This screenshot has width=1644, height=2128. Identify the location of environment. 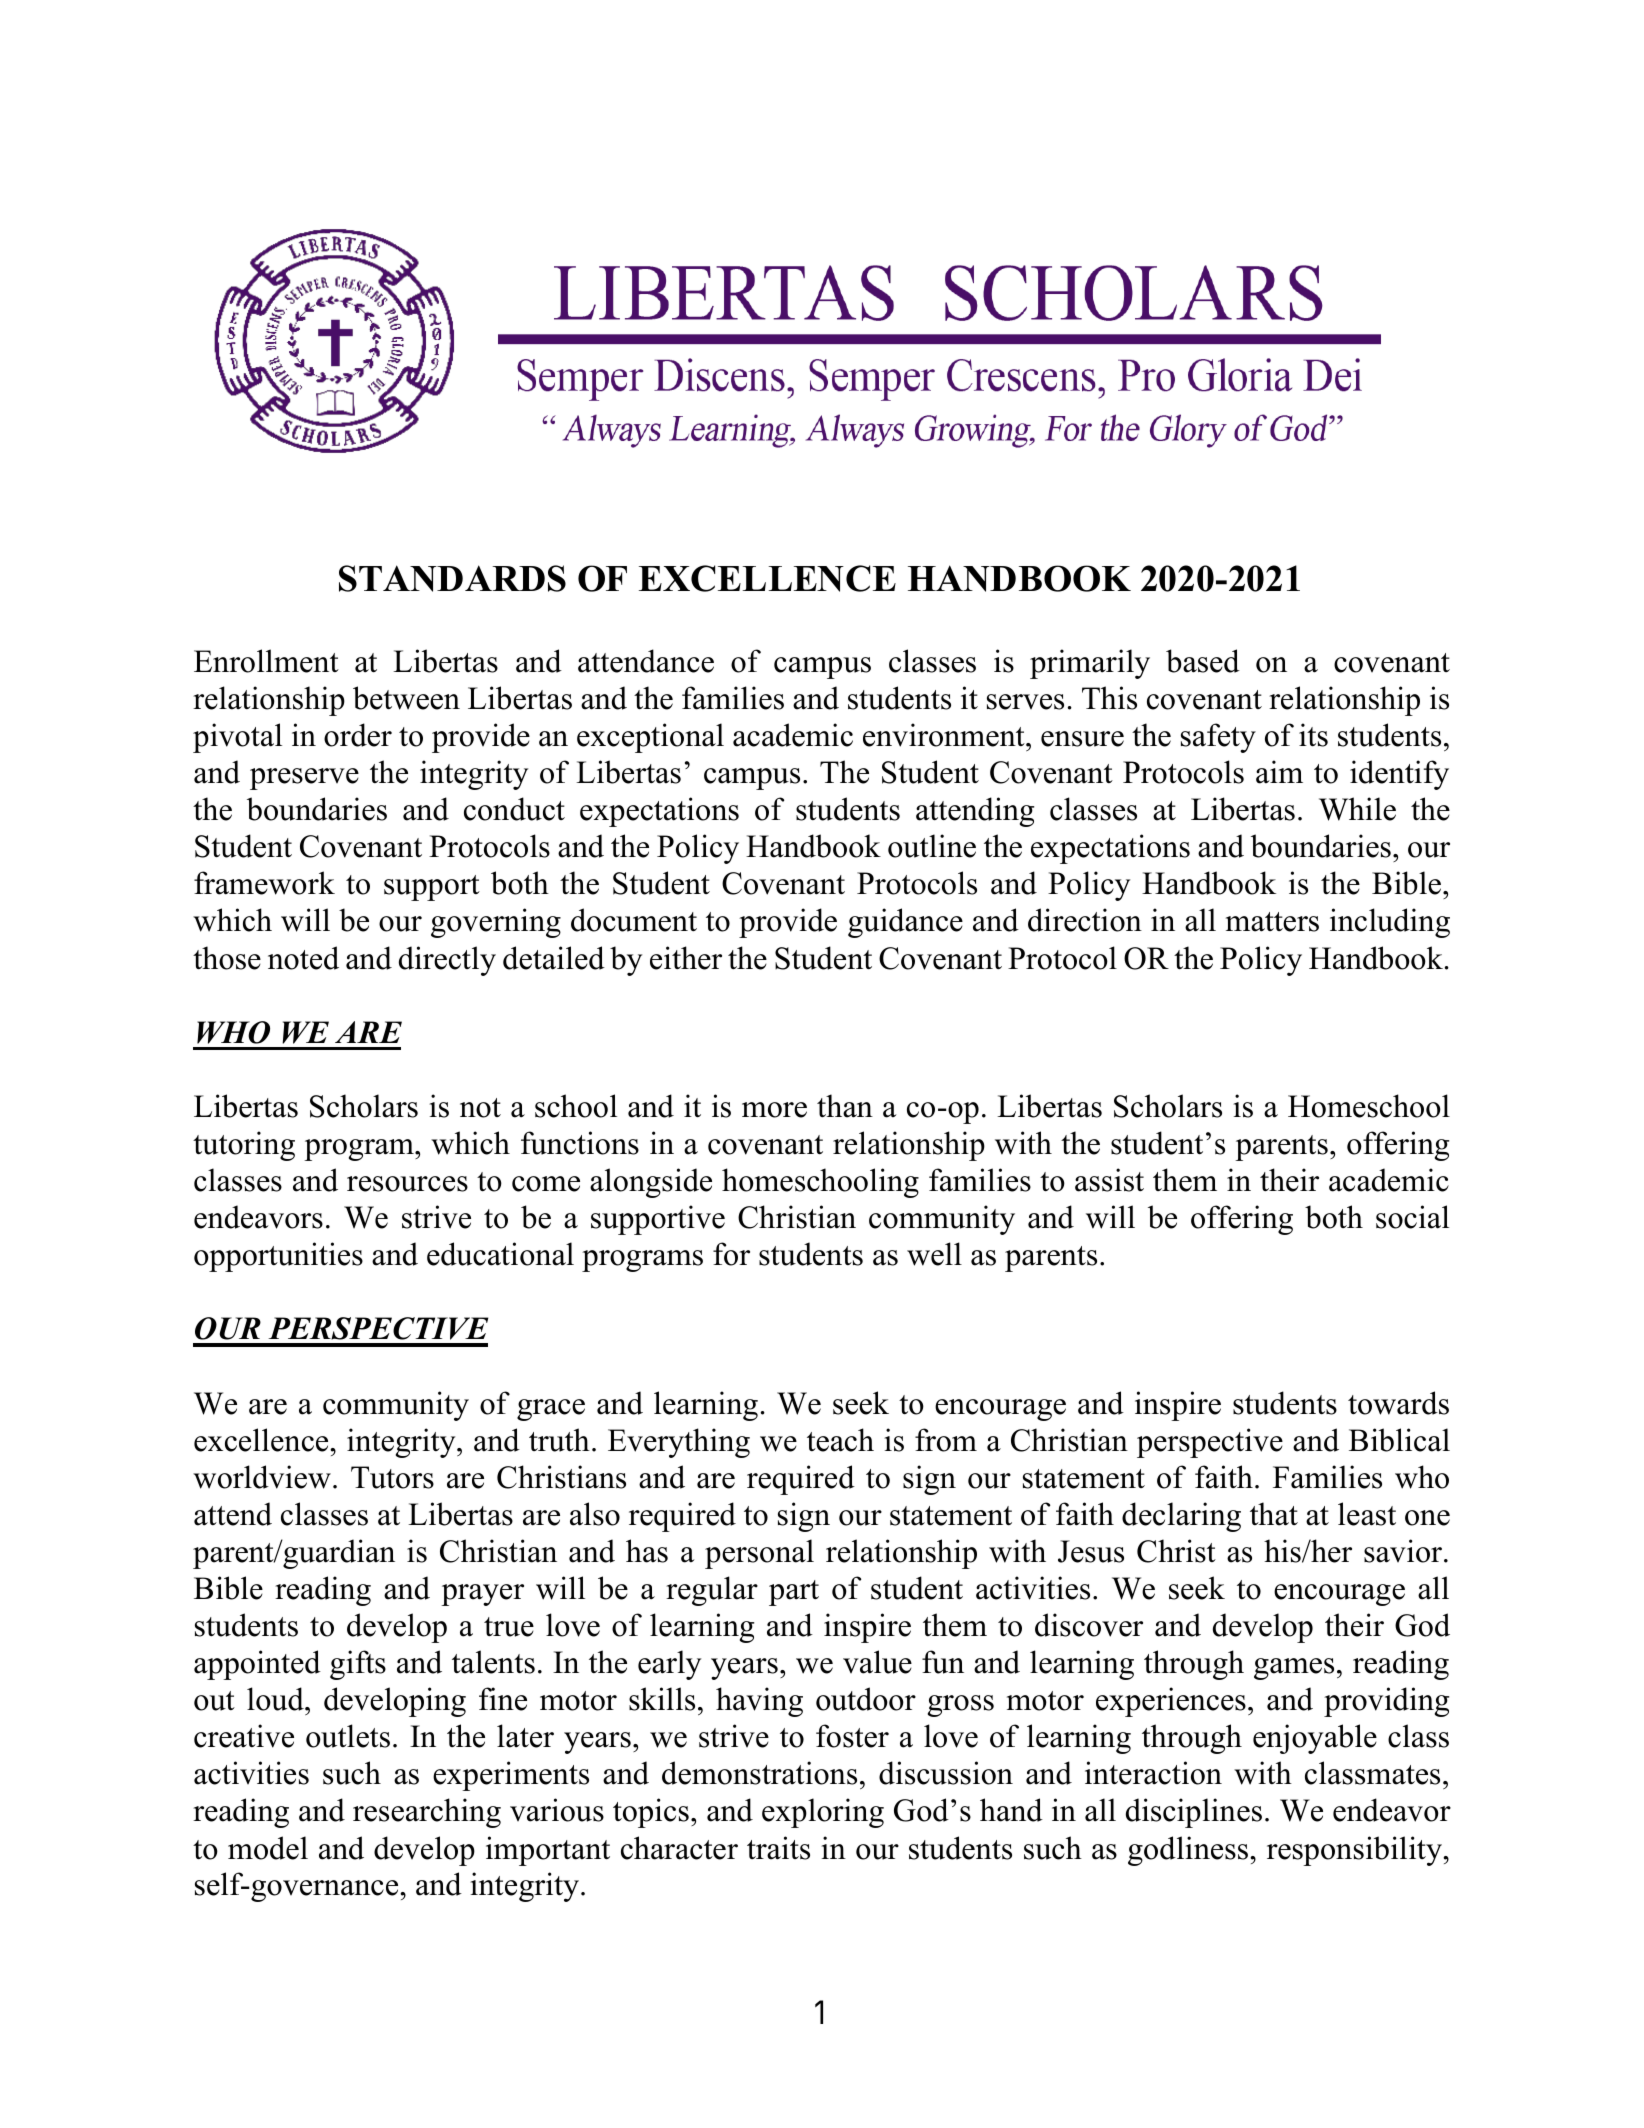
(945, 735).
